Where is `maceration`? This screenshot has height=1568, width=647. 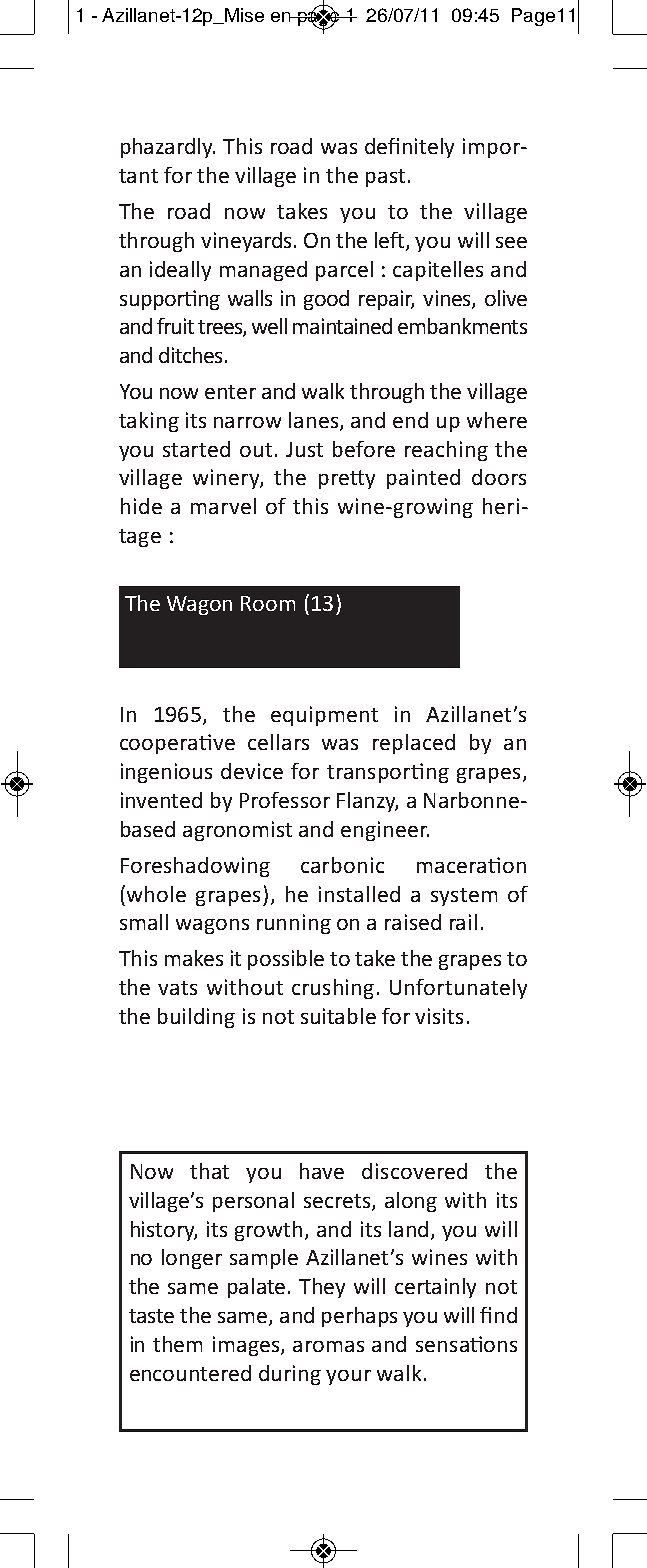
maceration is located at coordinates (471, 865).
